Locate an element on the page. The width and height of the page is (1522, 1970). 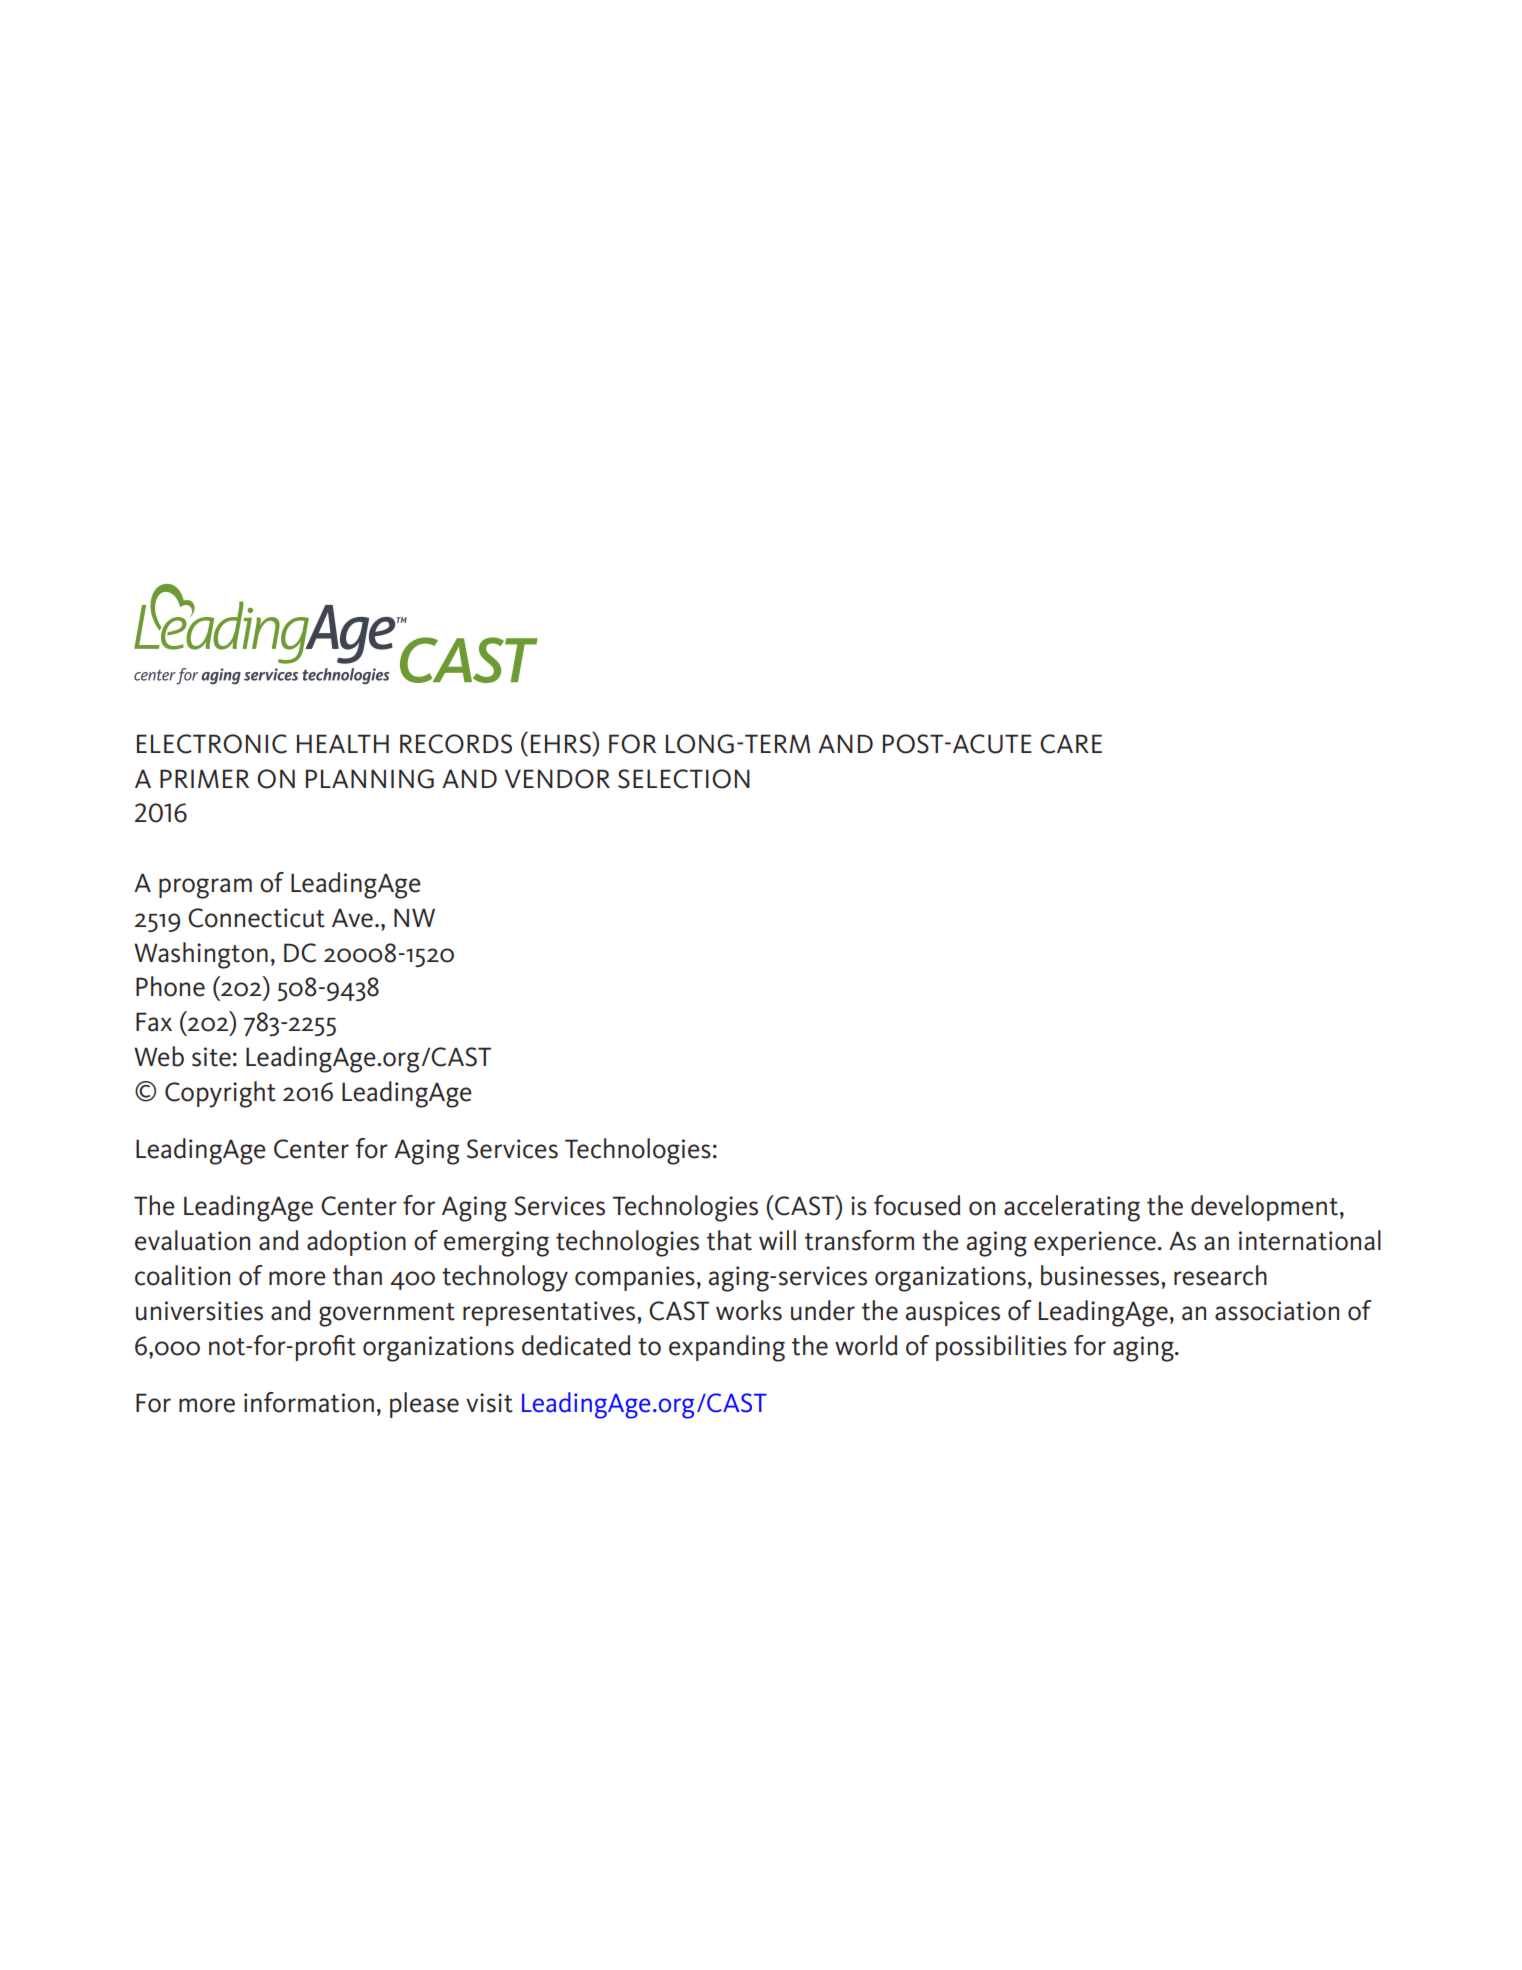
development is located at coordinates (1264, 1208).
